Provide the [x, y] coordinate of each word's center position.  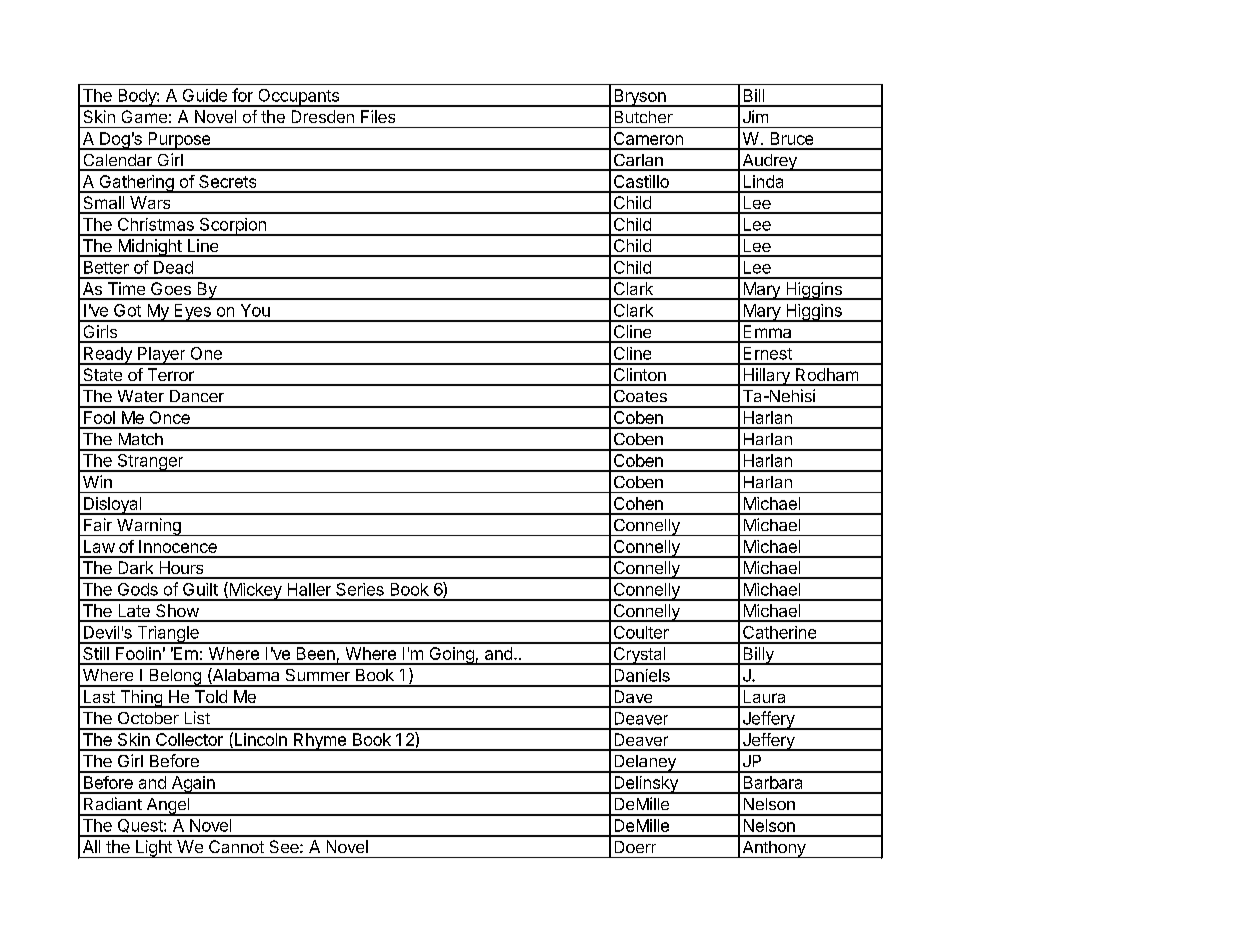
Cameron [648, 138]
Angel [168, 807]
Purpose [179, 141]
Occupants [299, 98]
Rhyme [319, 742]
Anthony [774, 849]
